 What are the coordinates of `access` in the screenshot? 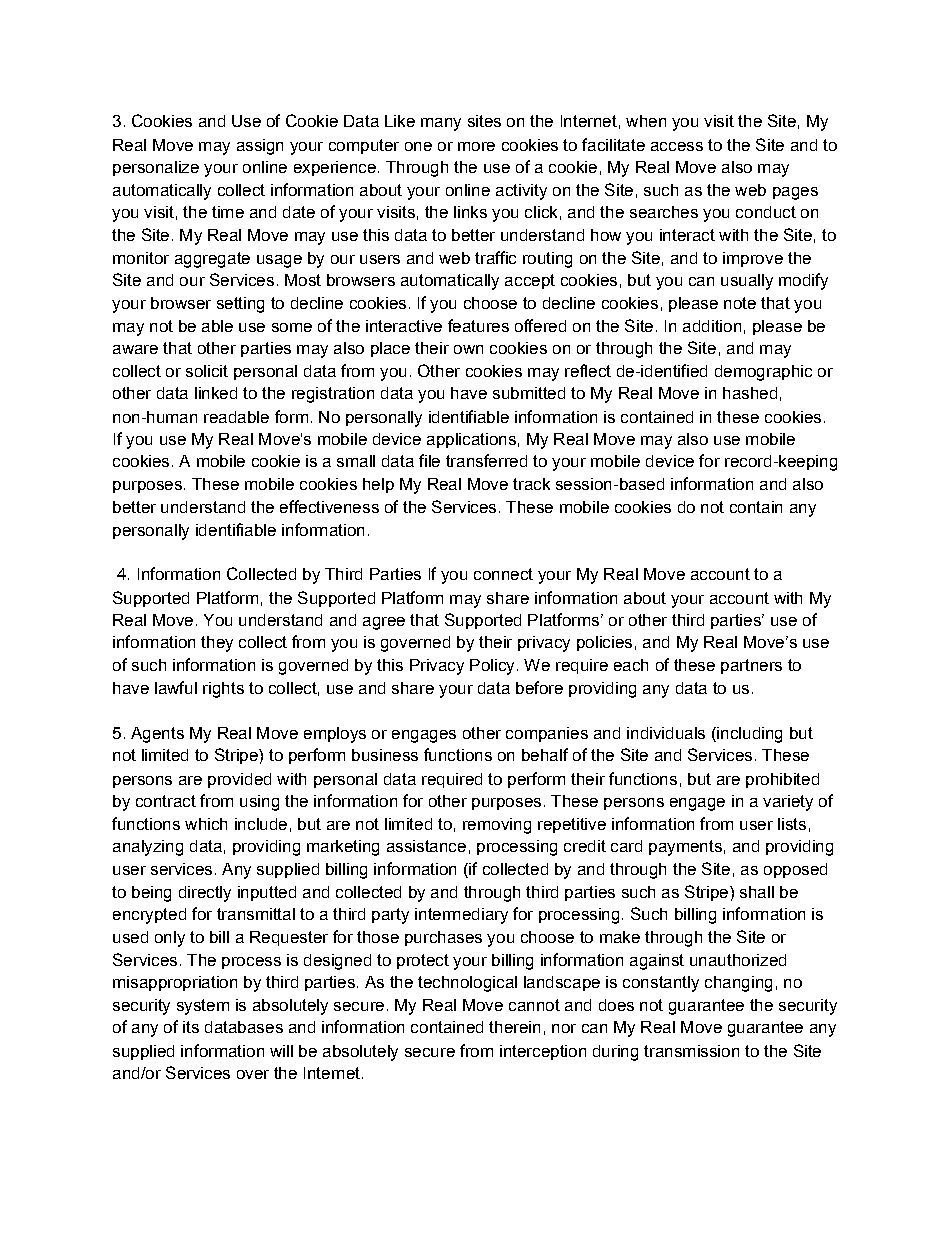 It's located at (677, 146).
